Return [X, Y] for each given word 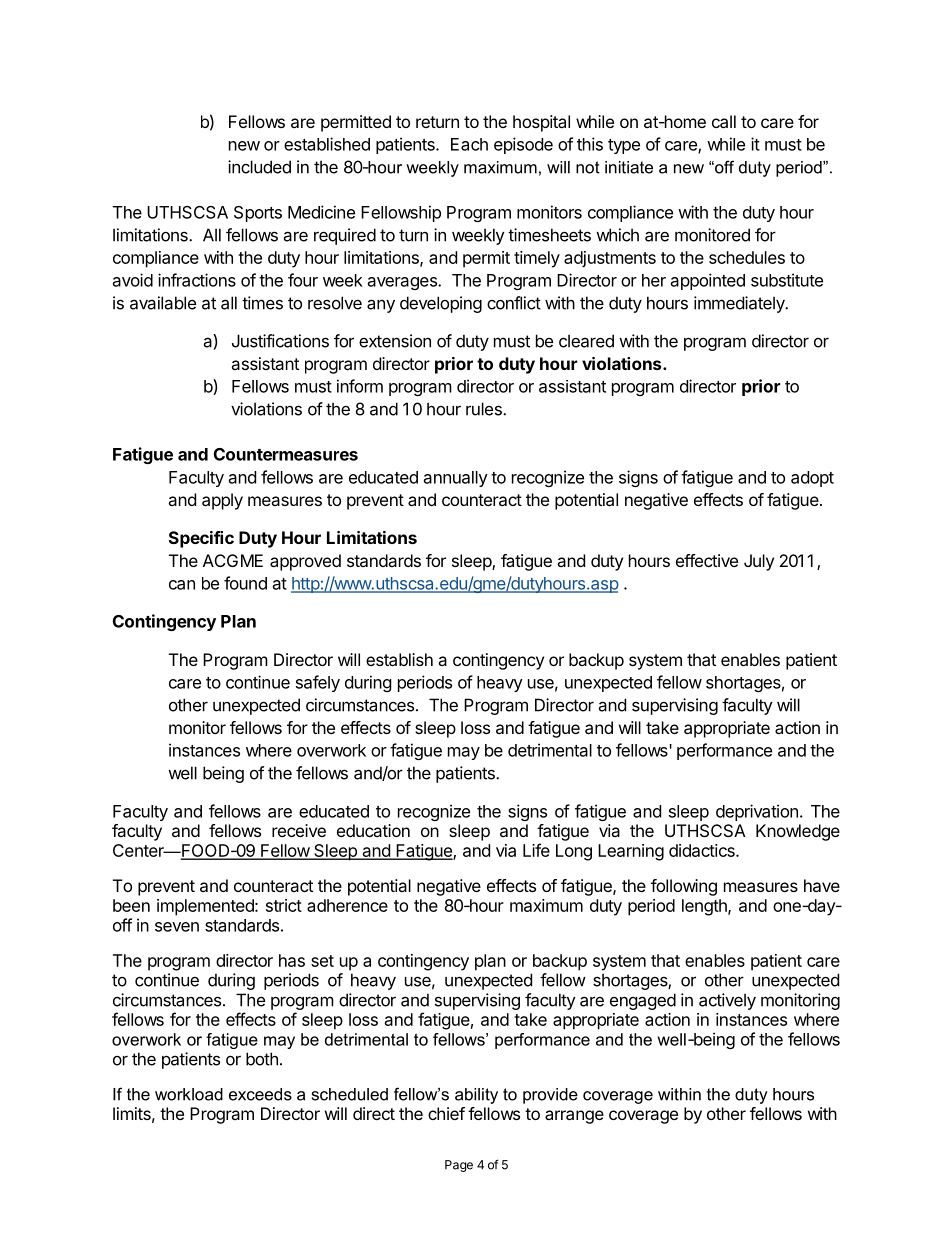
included [259, 167]
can [182, 585]
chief [446, 1113]
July [759, 562]
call [724, 121]
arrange [574, 1117]
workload [189, 1094]
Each [469, 144]
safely [318, 683]
